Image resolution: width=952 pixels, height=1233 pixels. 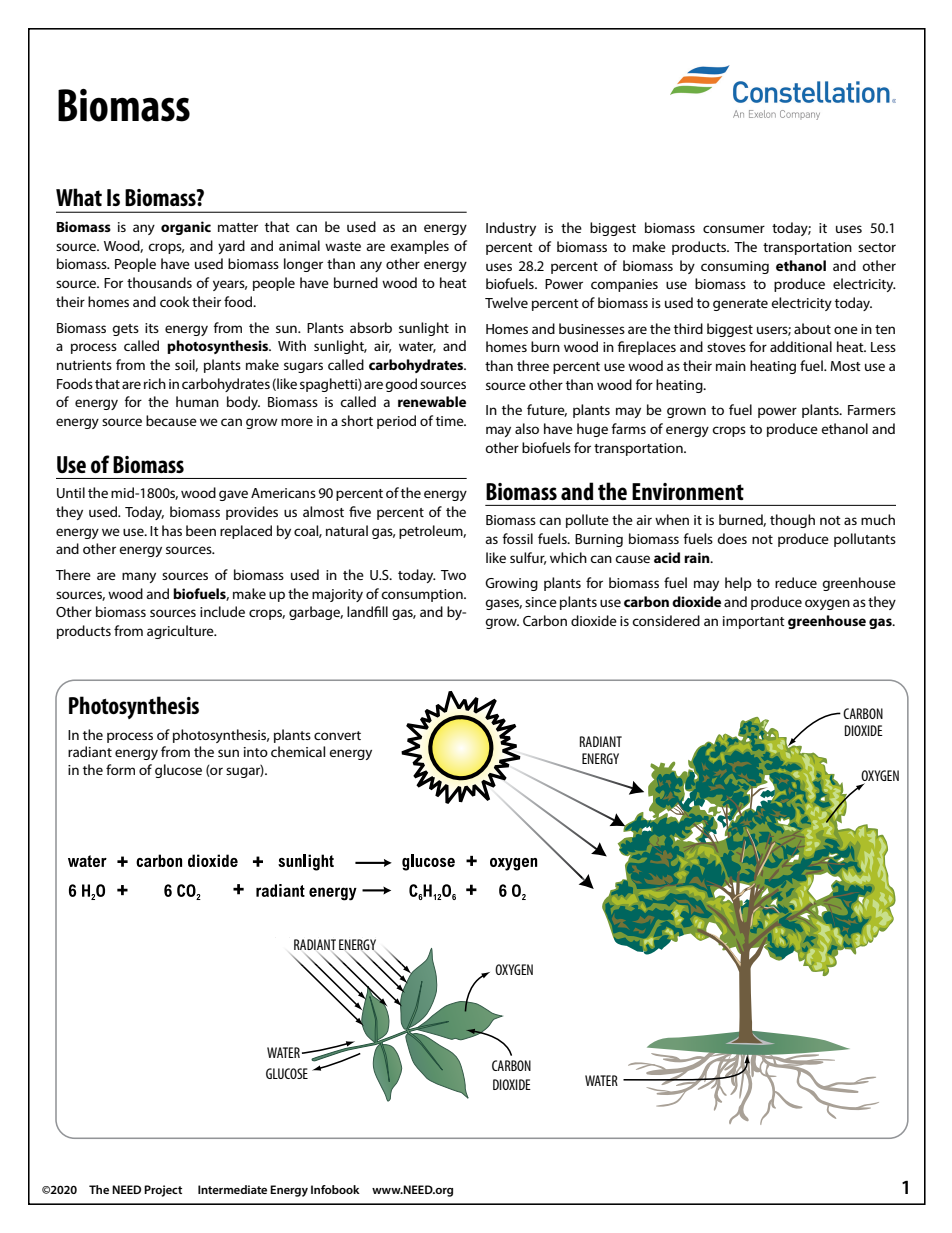 I want to click on consumer, so click(x=734, y=229).
